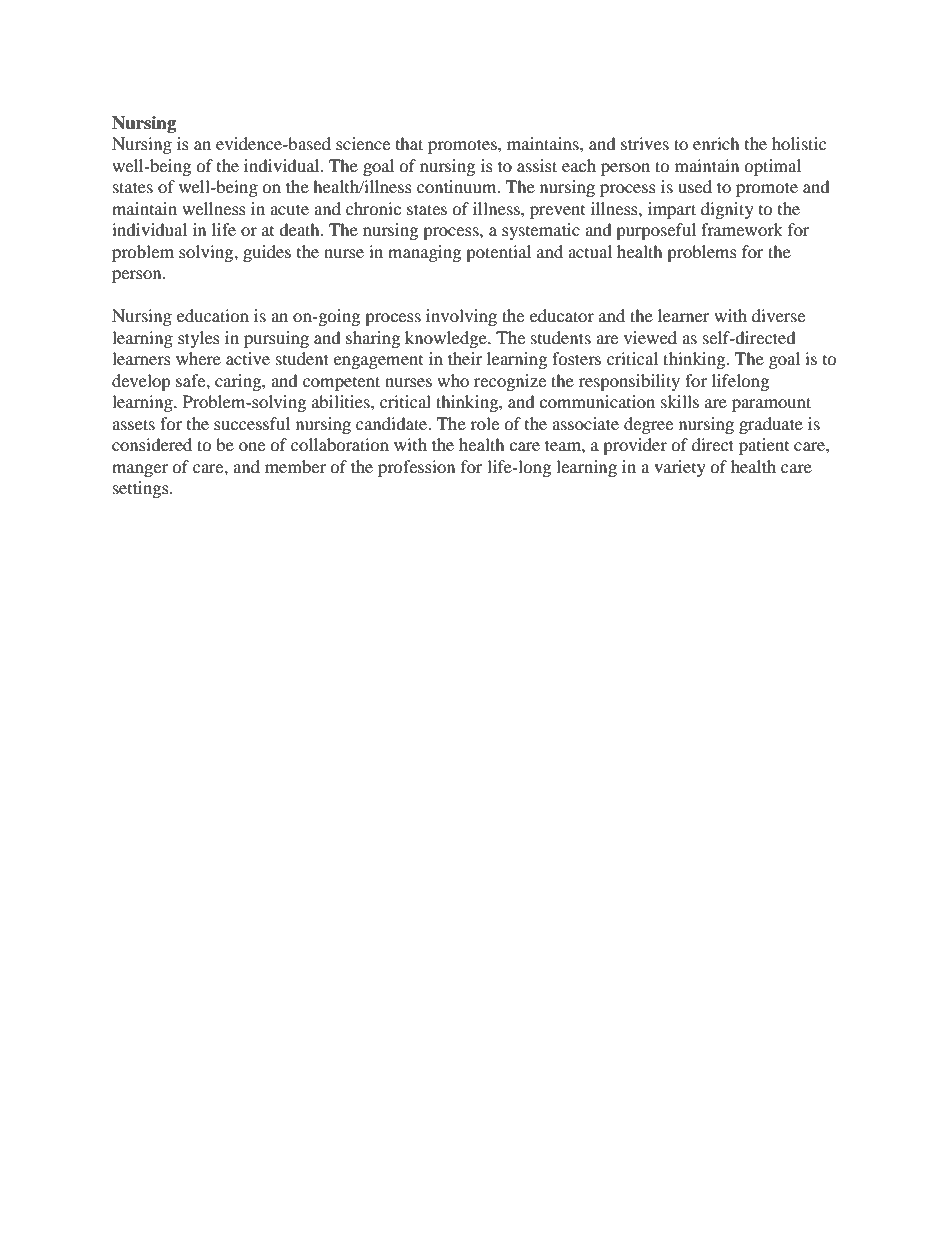 The image size is (952, 1233). Describe the element at coordinates (742, 229) in the image. I see `framework` at that location.
